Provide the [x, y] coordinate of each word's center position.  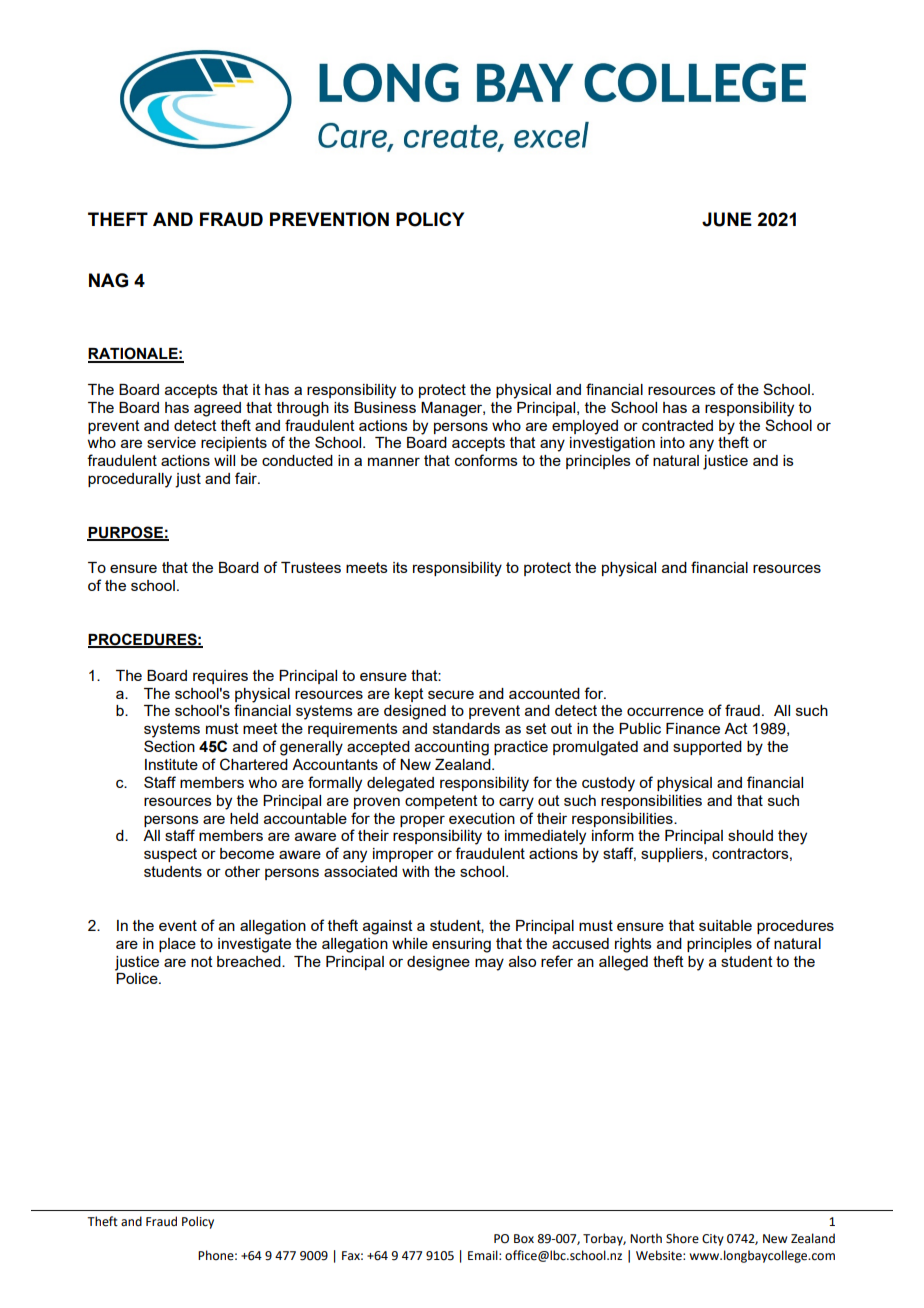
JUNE [727, 219]
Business [385, 407]
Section [169, 746]
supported [707, 748]
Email [484, 1255]
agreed [217, 409]
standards [466, 728]
